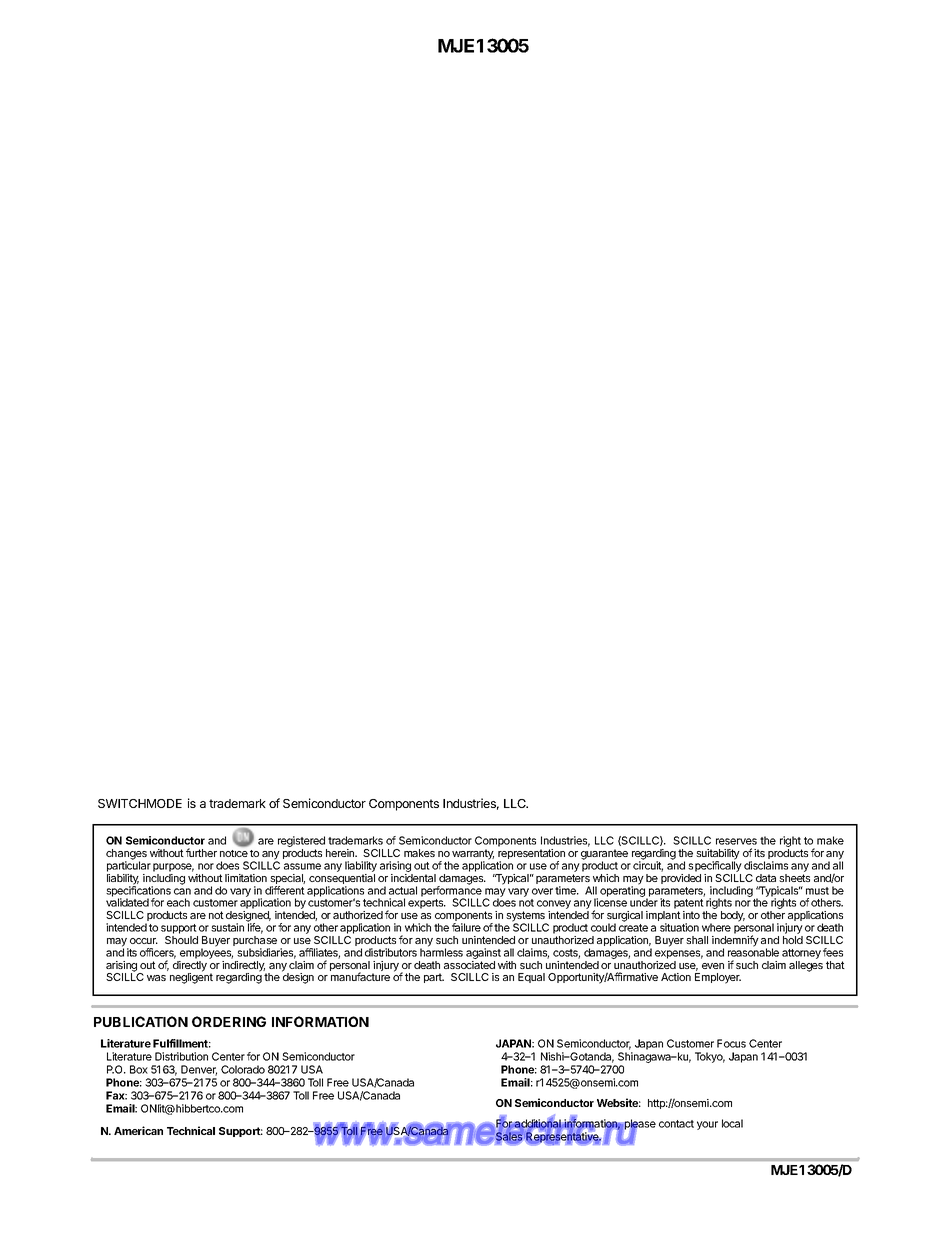 The height and width of the screenshot is (1233, 952). Describe the element at coordinates (140, 803) in the screenshot. I see `SWITCHMODE` at that location.
